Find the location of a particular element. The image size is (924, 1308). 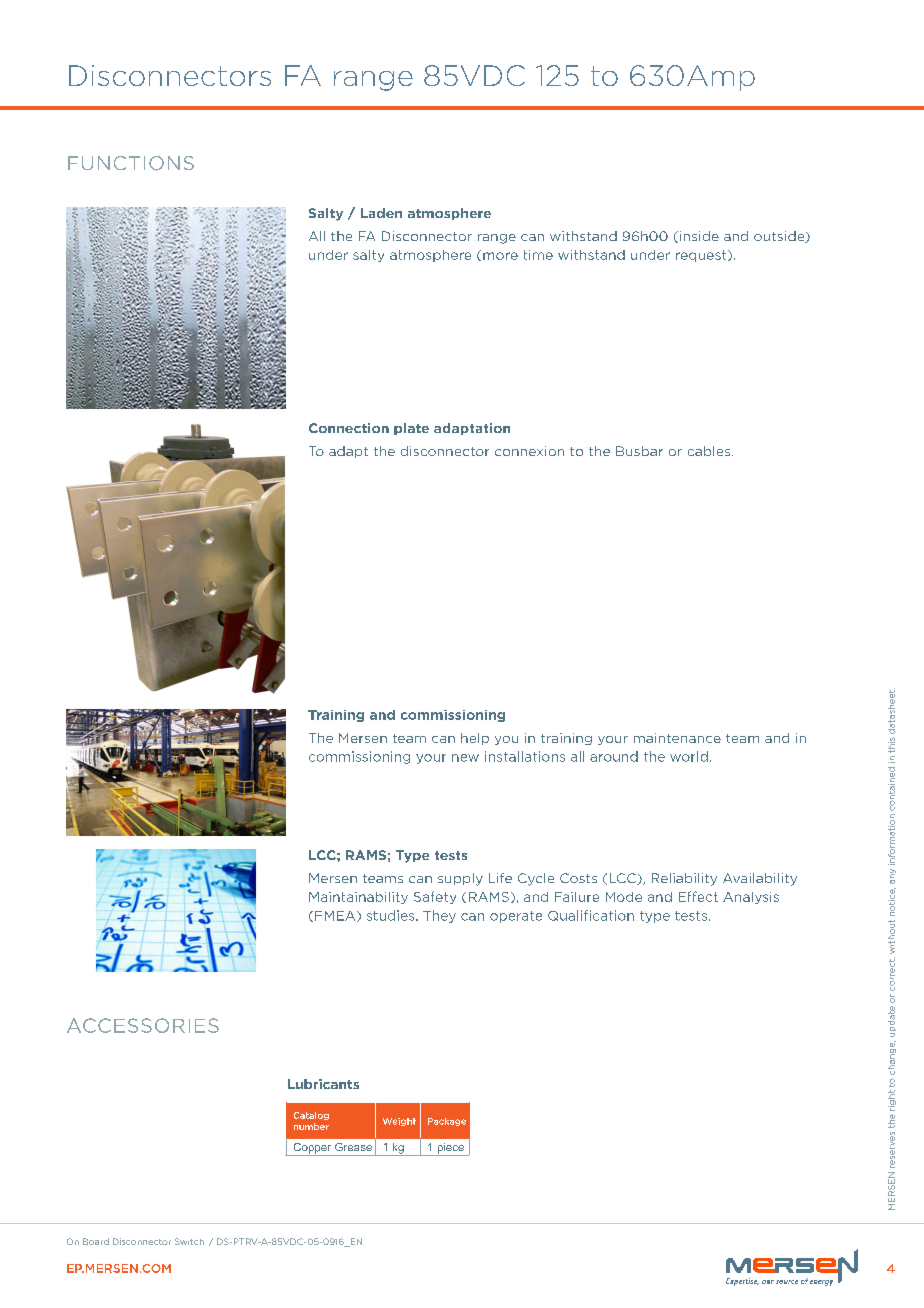

FUNCTIONS is located at coordinates (131, 163).
